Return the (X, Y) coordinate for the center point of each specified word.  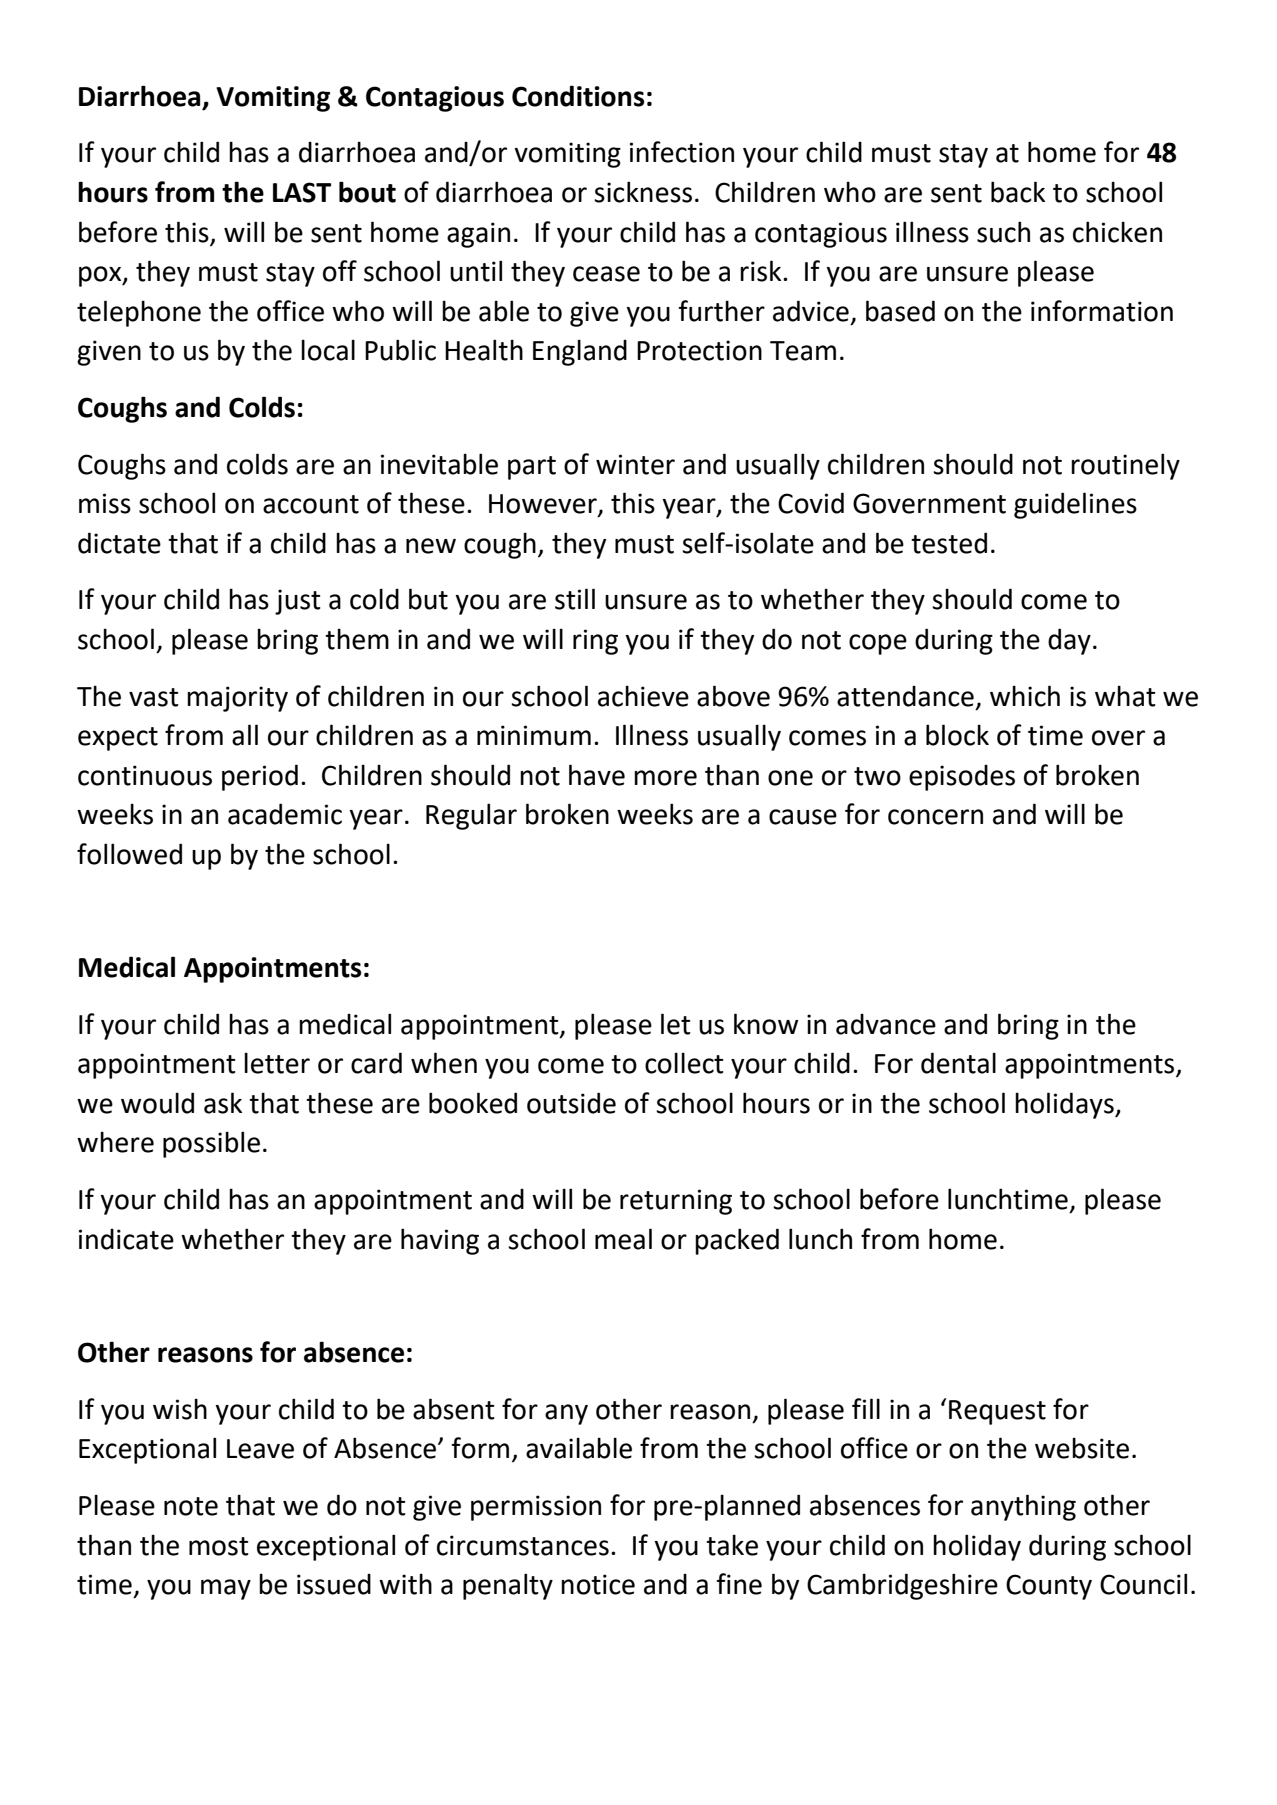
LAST (302, 192)
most (219, 1546)
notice (598, 1584)
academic (285, 814)
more (665, 778)
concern (935, 817)
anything (1023, 1507)
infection (682, 152)
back (1018, 192)
